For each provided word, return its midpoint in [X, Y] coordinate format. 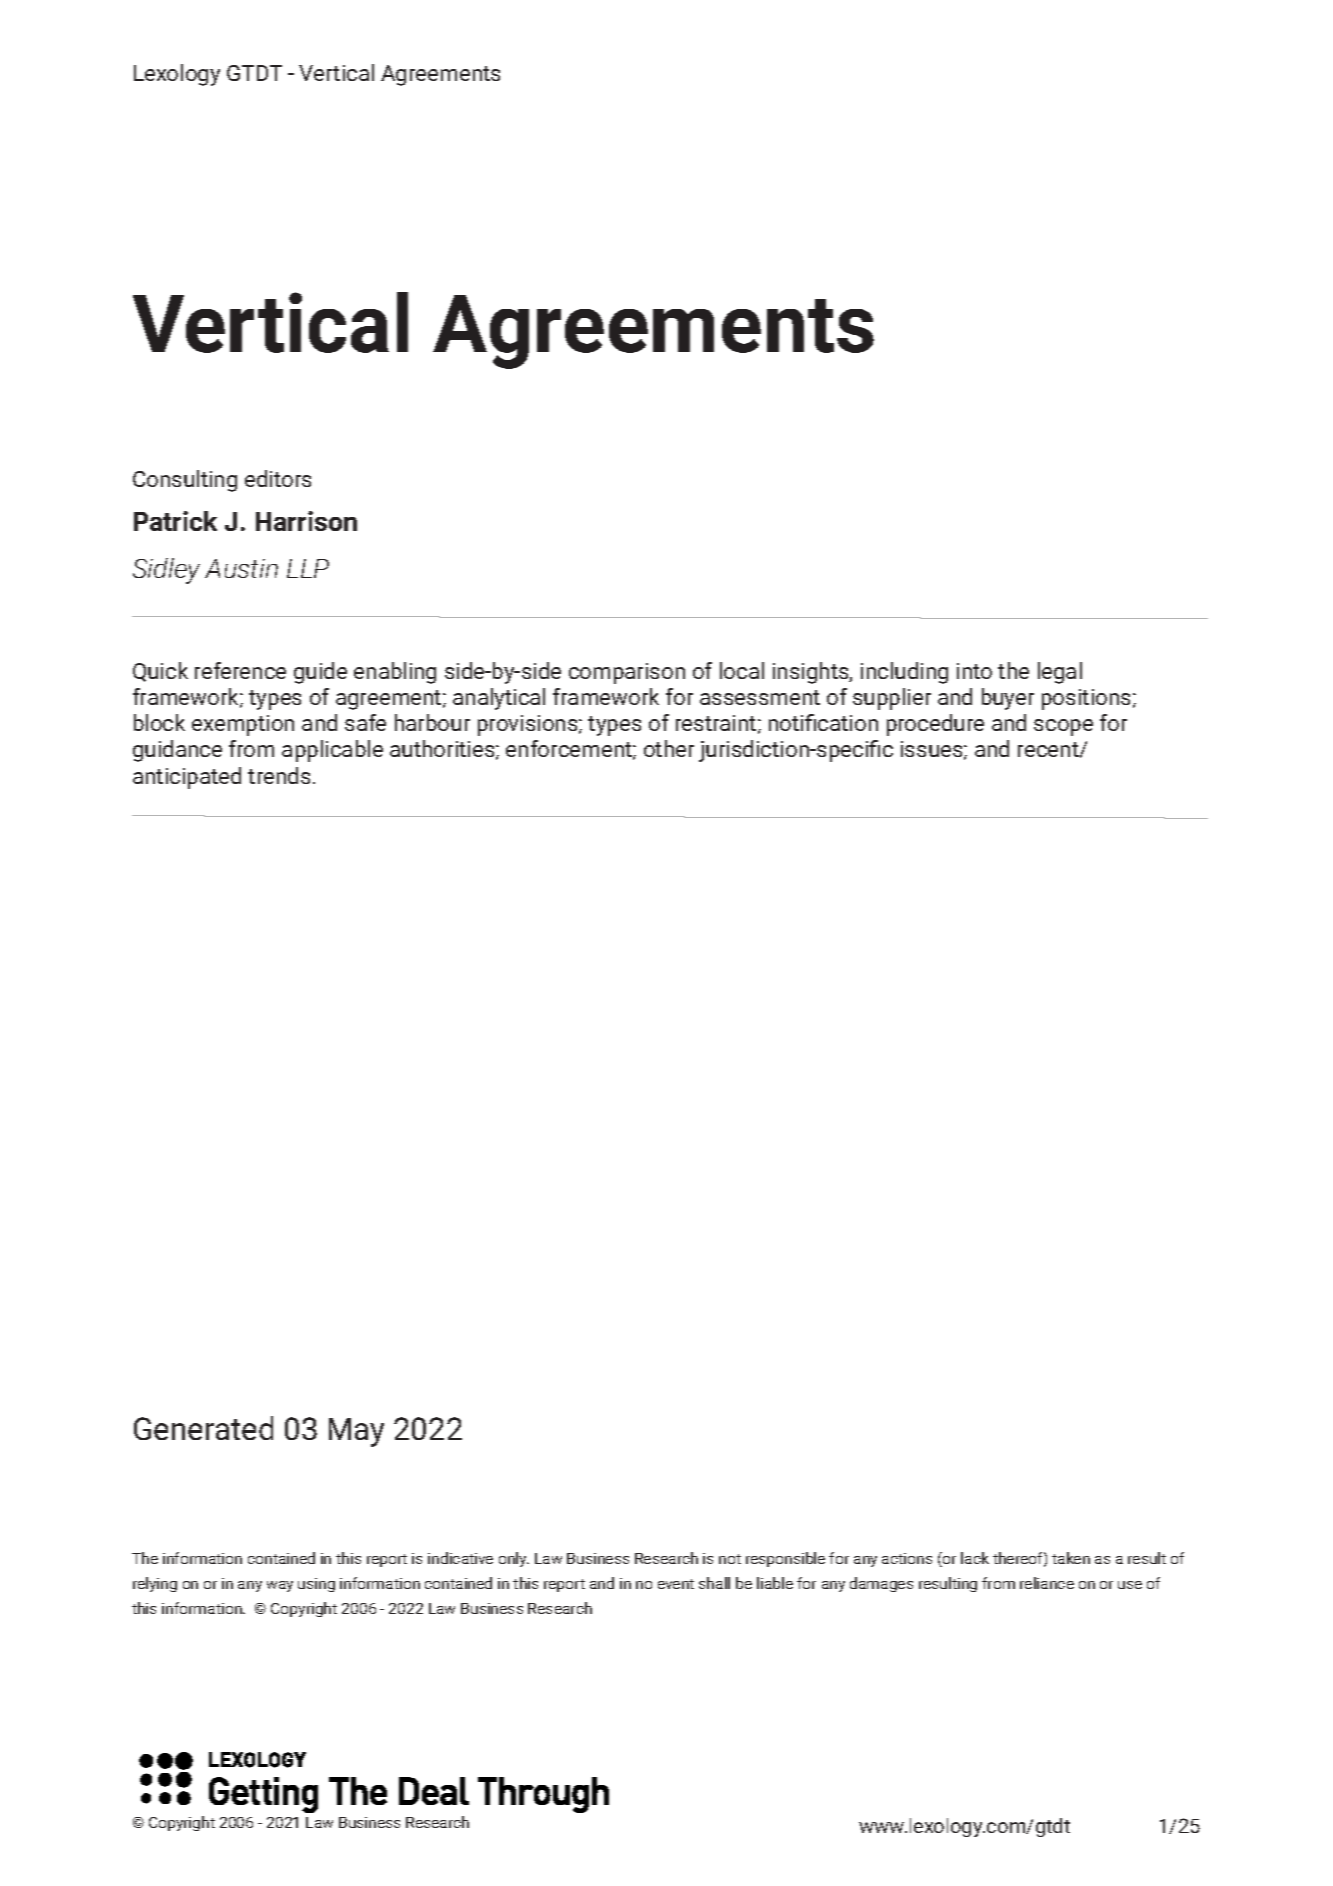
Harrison [306, 521]
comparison [627, 673]
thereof [1017, 1558]
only [514, 1559]
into [974, 671]
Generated [203, 1428]
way [280, 1586]
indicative [460, 1558]
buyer [1008, 699]
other [669, 748]
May [356, 1432]
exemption [243, 725]
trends [279, 775]
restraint [716, 723]
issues [931, 749]
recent [1048, 749]
